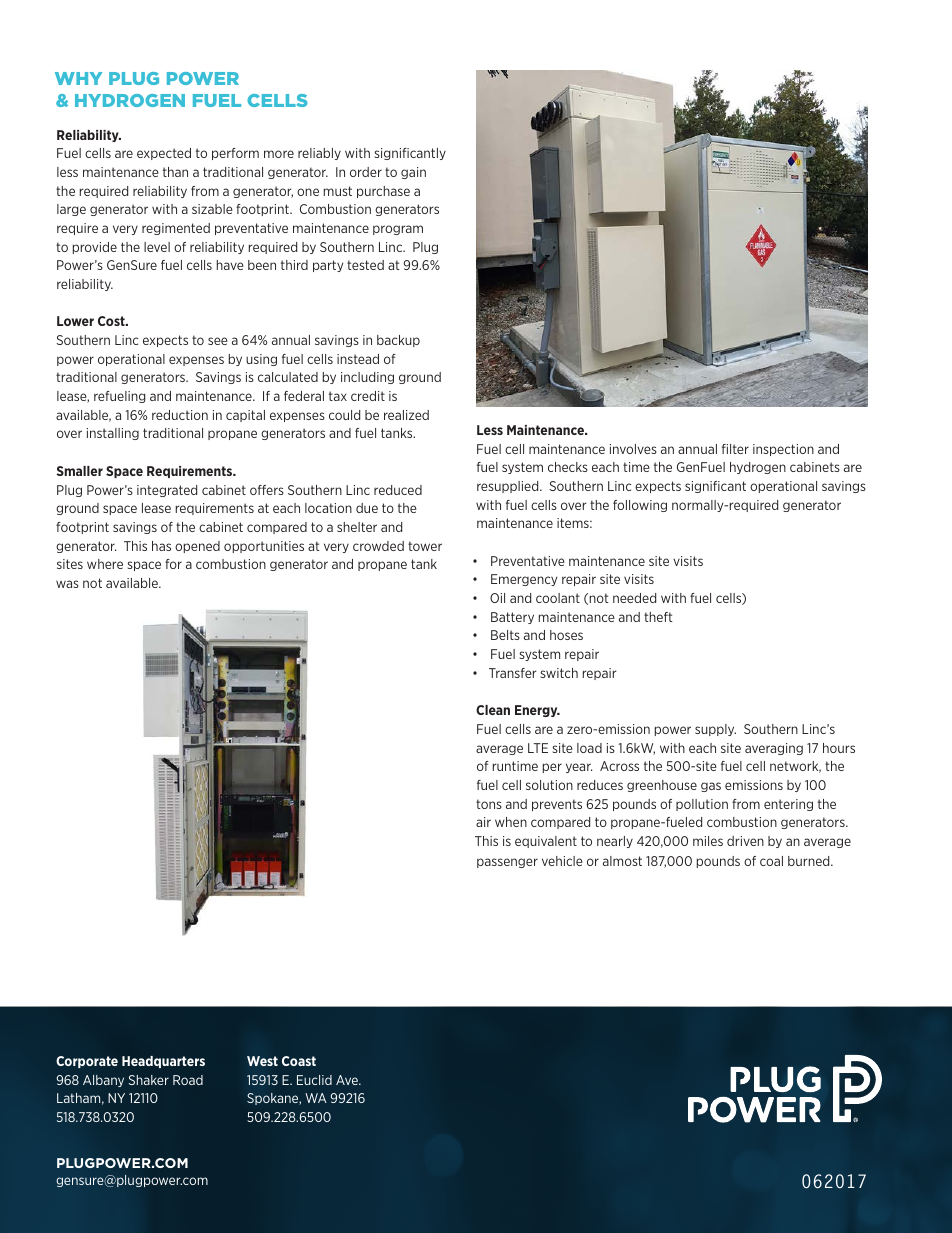  What do you see at coordinates (497, 598) in the screenshot?
I see `Oil` at bounding box center [497, 598].
